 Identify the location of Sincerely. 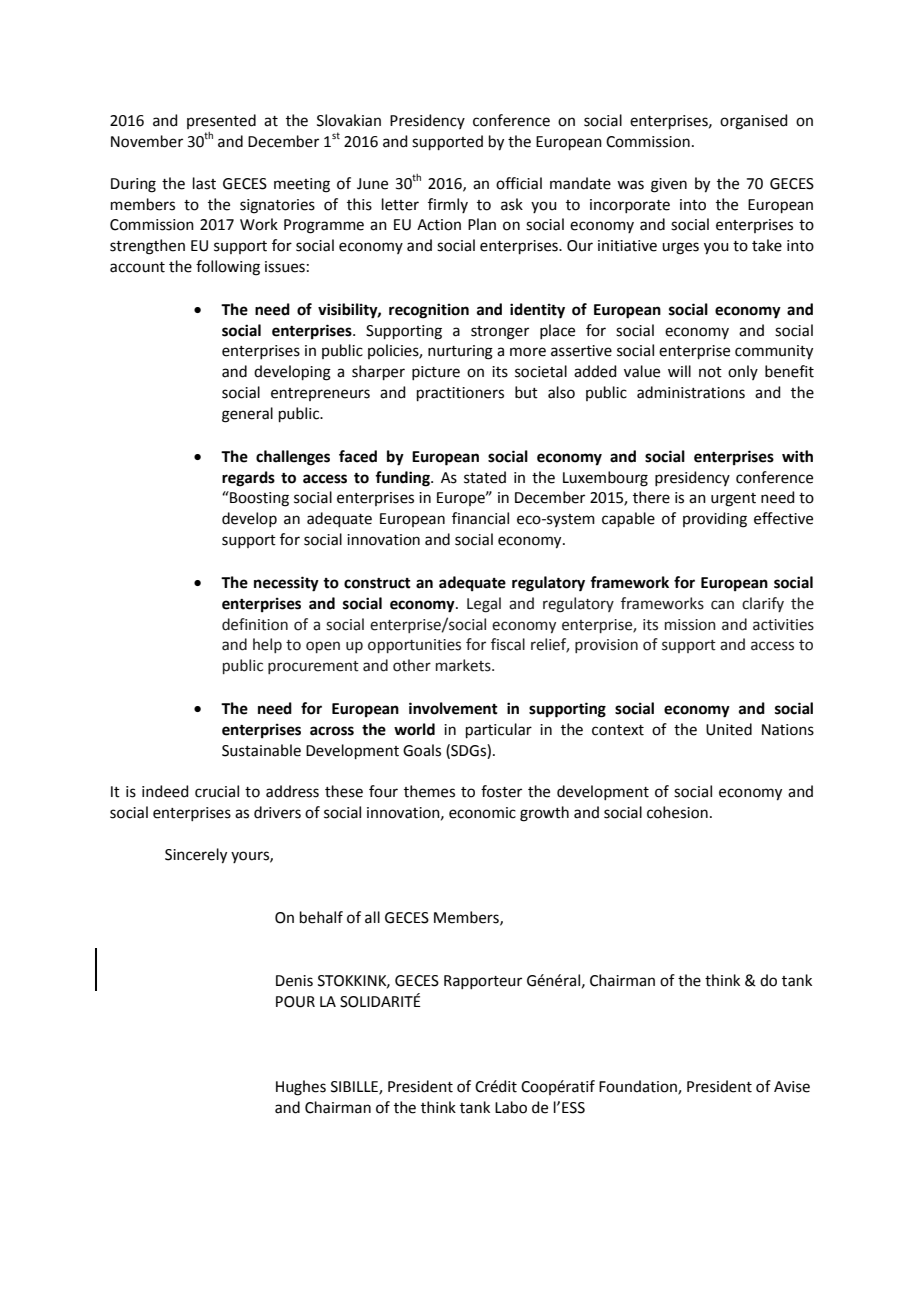
(196, 856).
